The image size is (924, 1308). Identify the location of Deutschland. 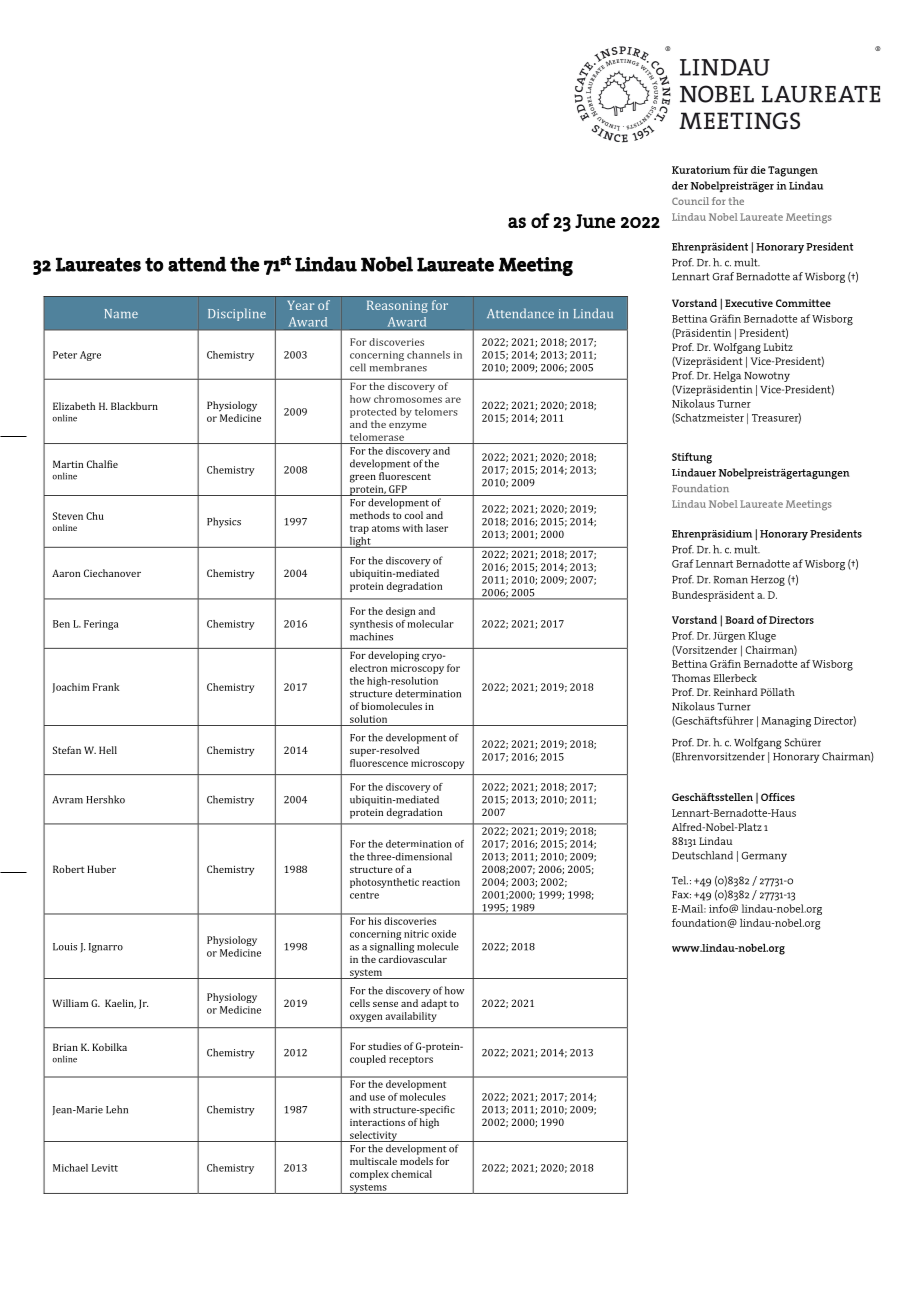
(702, 855).
